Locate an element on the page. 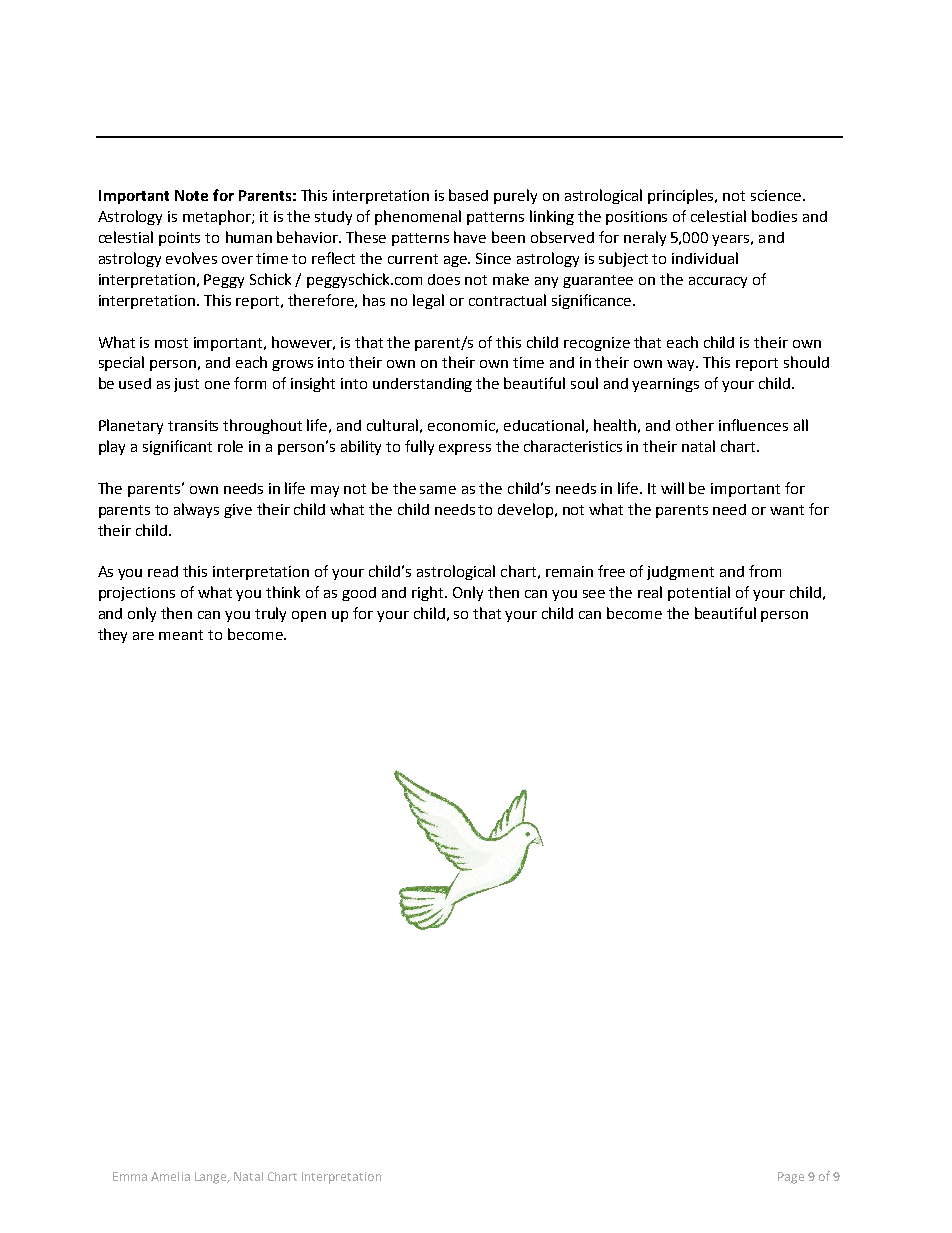 This document has height=1233, width=952. Amelia is located at coordinates (170, 1176).
